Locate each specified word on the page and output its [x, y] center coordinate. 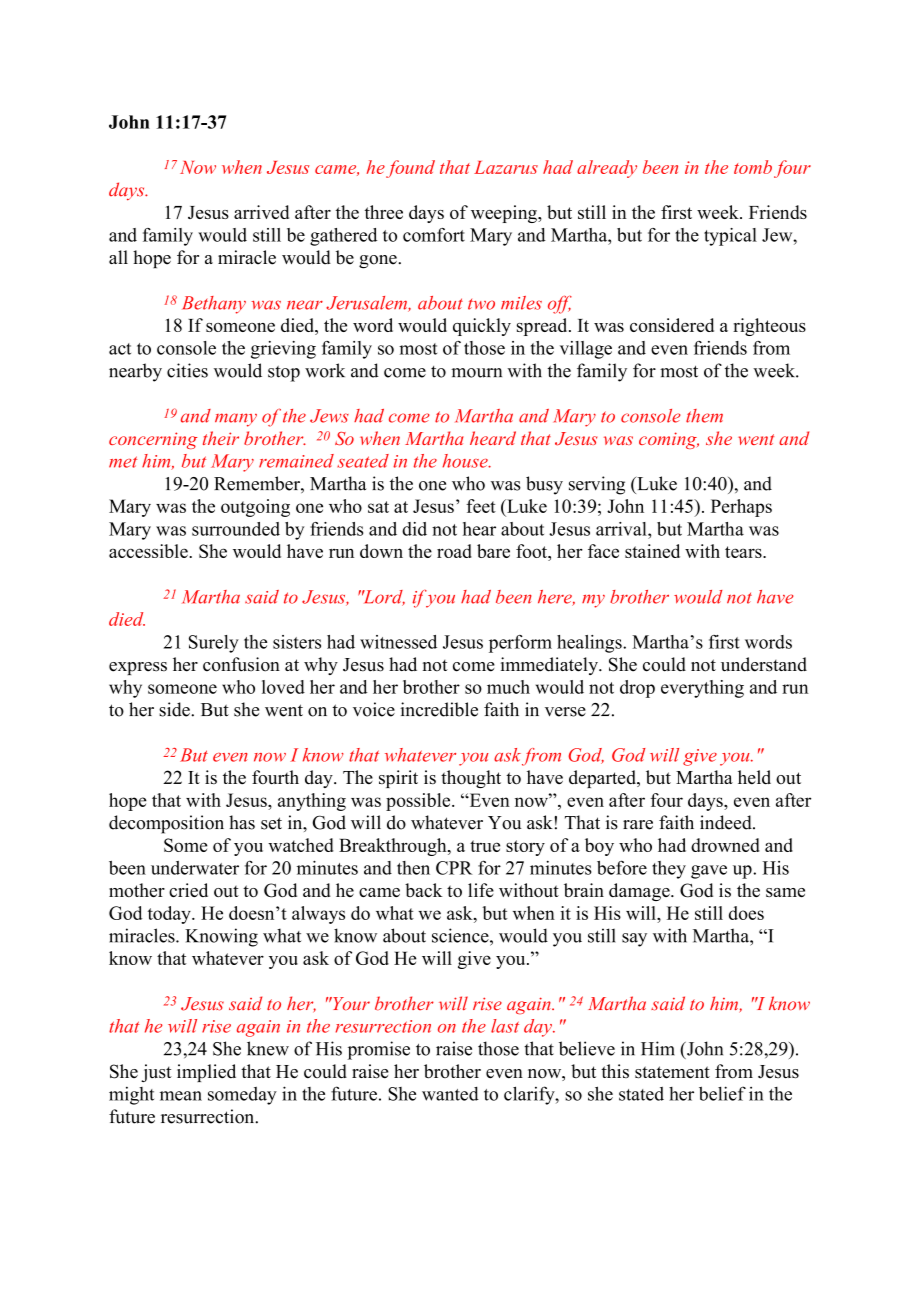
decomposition [166, 824]
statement [672, 1072]
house [466, 461]
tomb [753, 167]
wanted [450, 1094]
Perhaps [741, 508]
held [754, 777]
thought [471, 779]
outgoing [255, 508]
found [410, 169]
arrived [261, 212]
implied [206, 1073]
